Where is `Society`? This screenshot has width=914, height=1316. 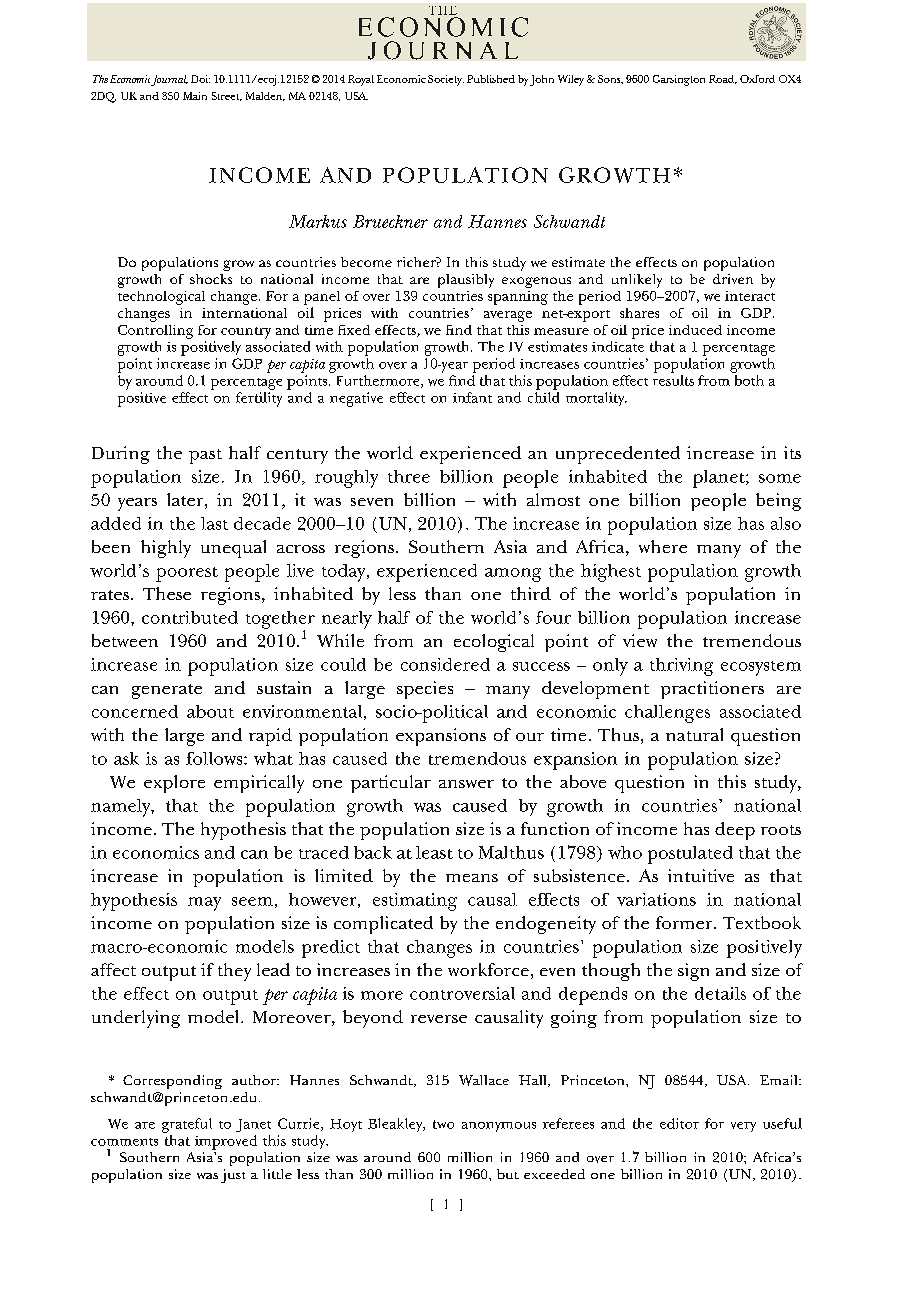 Society is located at coordinates (446, 80).
